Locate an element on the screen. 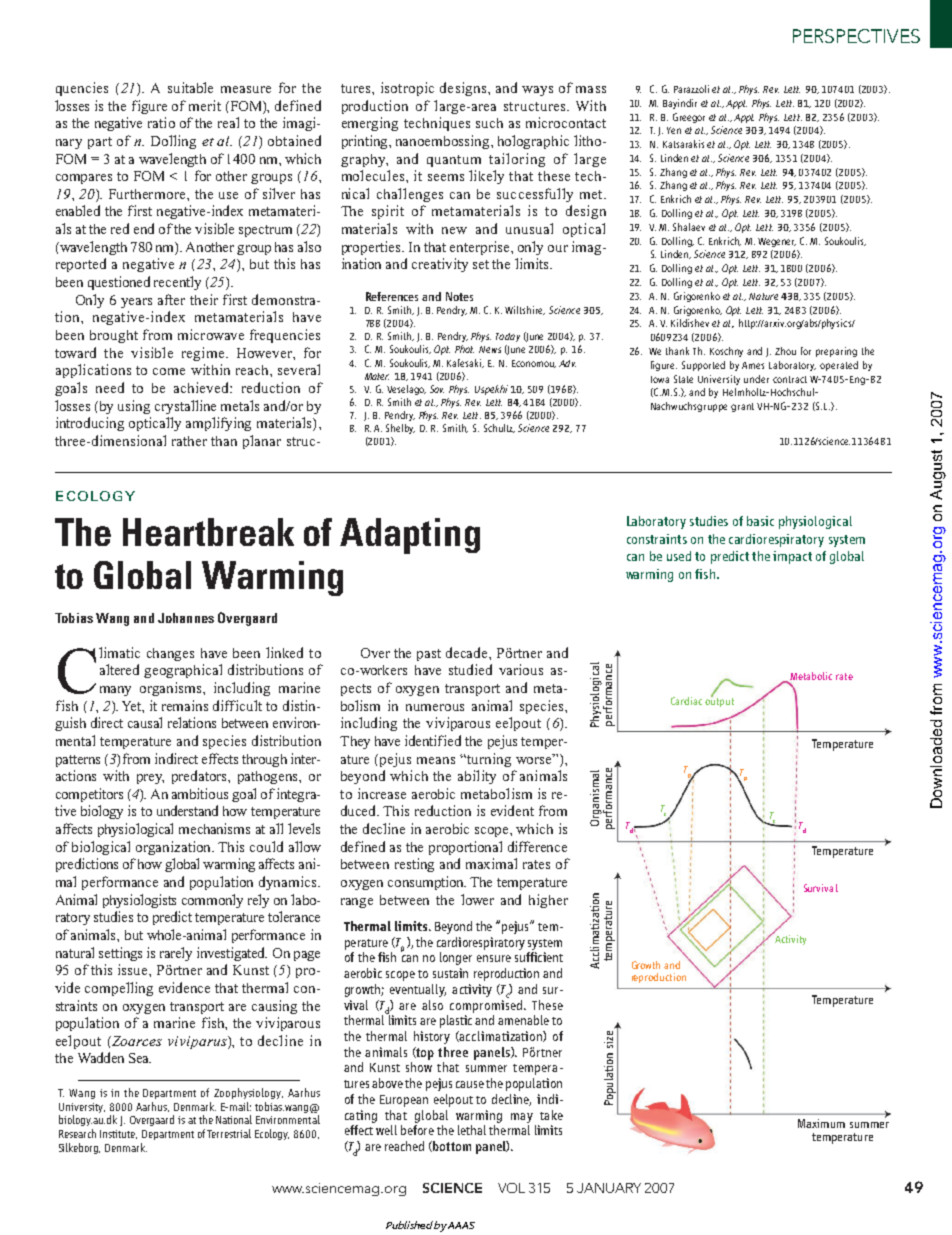  bottom is located at coordinates (451, 1146).
